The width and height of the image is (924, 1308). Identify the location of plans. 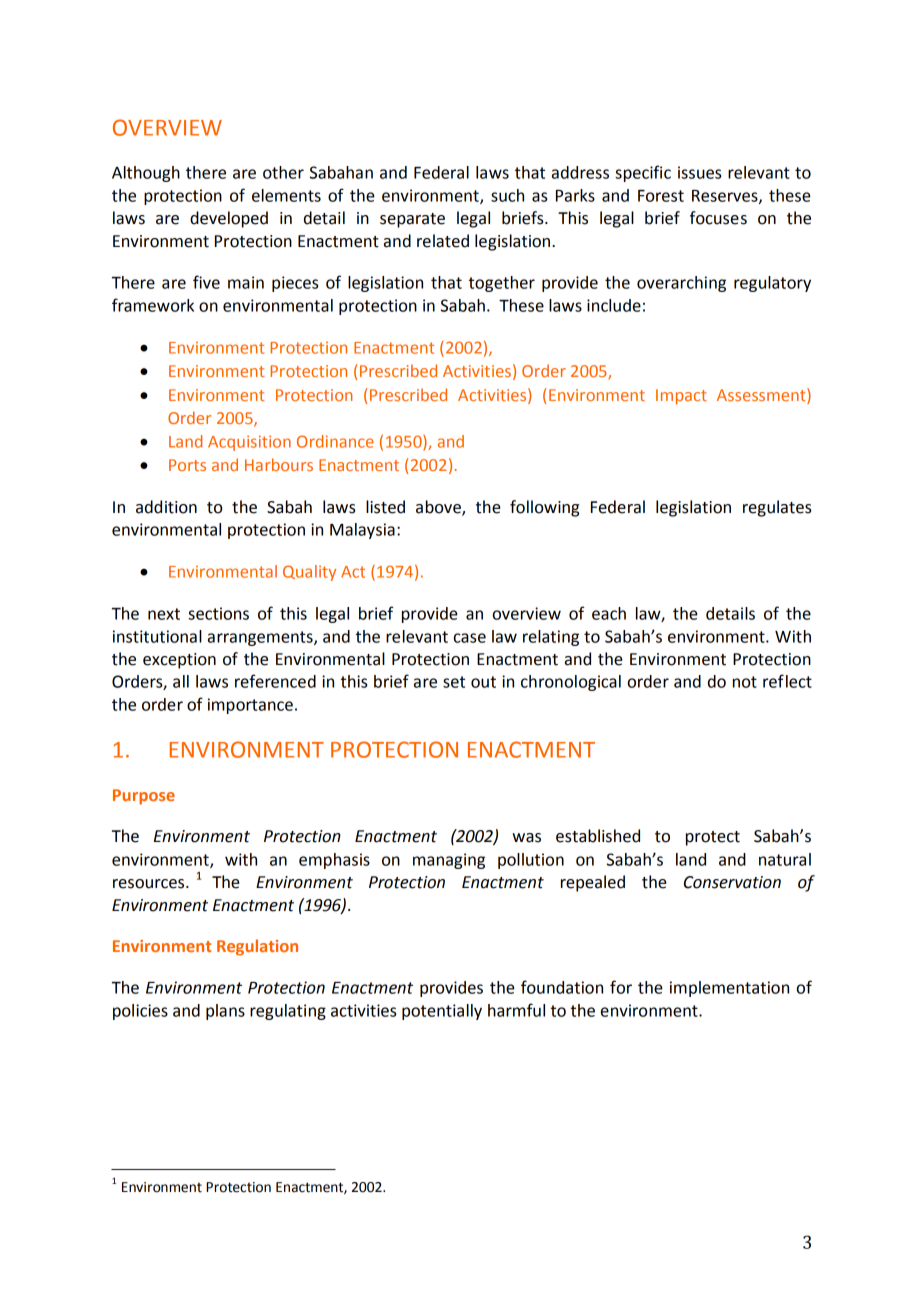
(225, 1012).
